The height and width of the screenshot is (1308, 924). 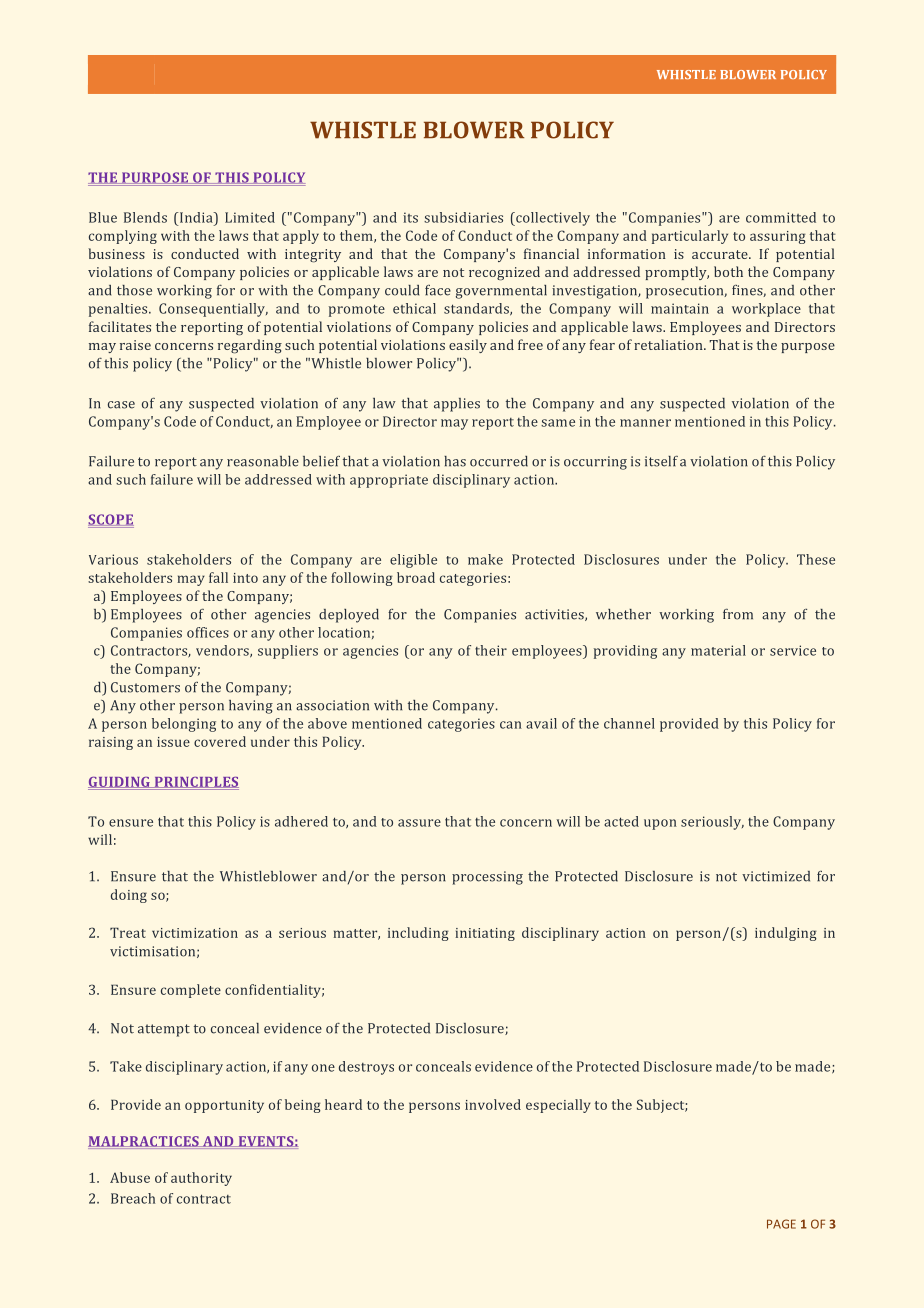 I want to click on India, so click(x=196, y=217).
